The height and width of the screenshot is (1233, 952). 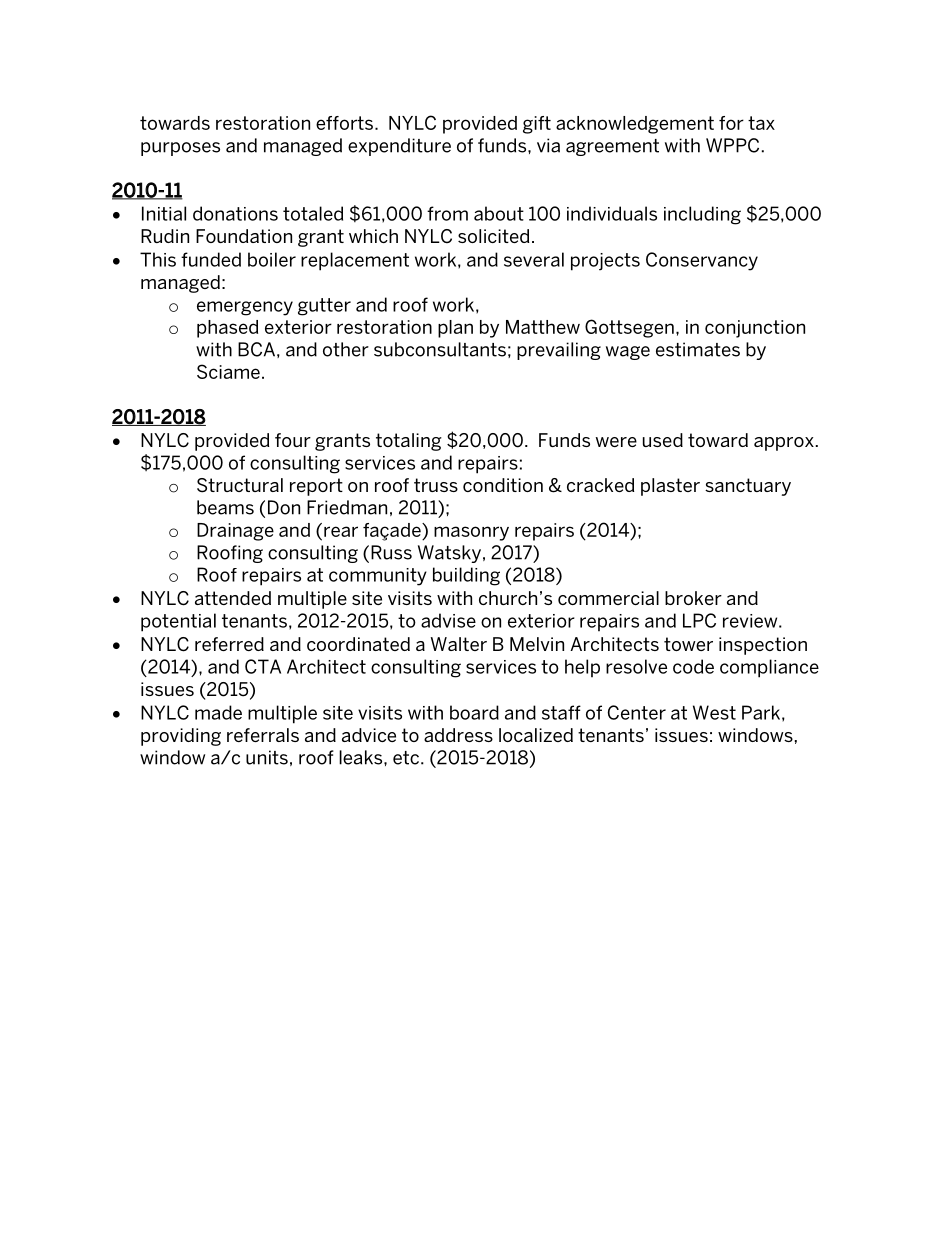 I want to click on used, so click(x=663, y=440).
